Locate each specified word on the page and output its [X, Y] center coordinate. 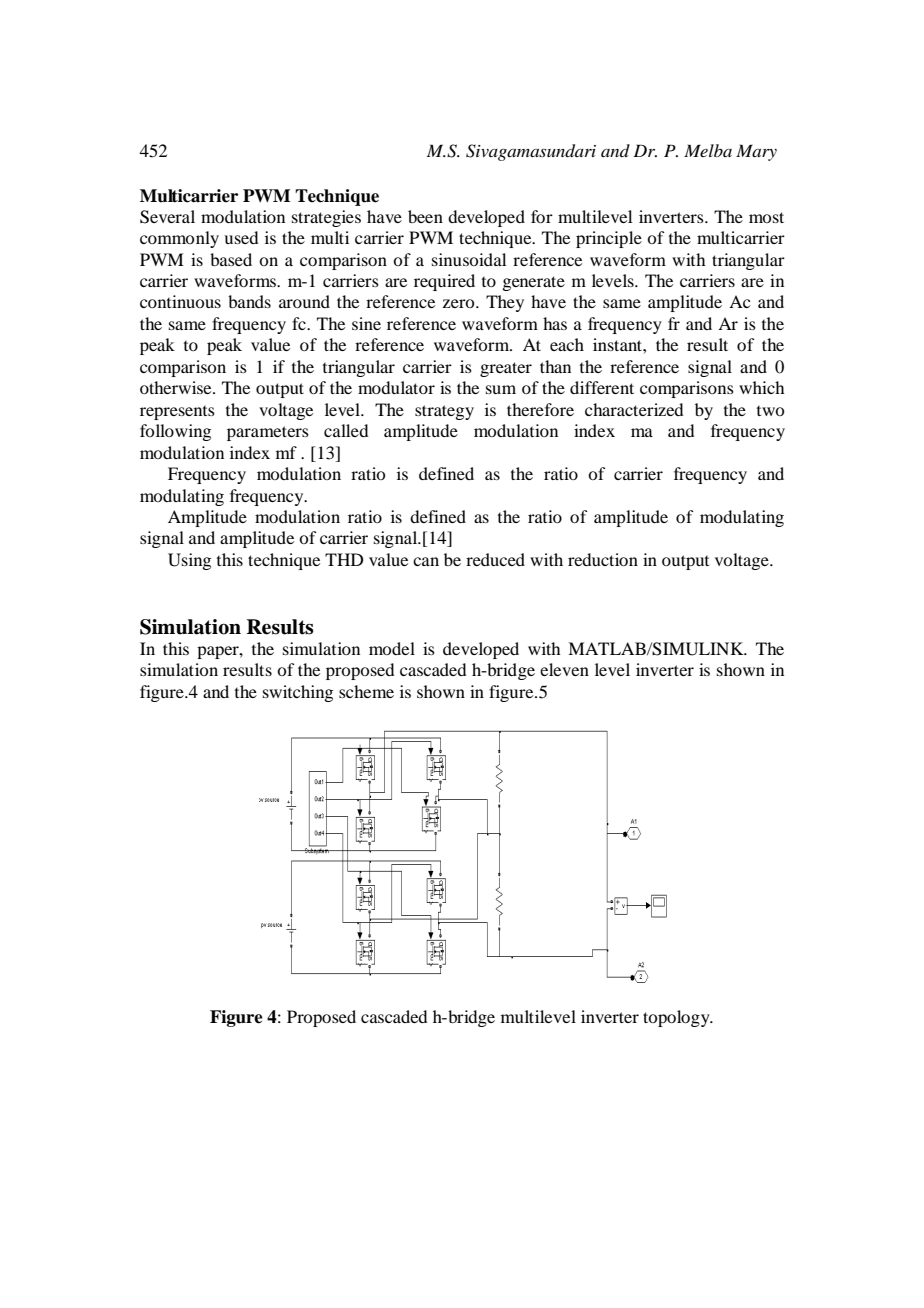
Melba [708, 150]
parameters [268, 433]
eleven [564, 669]
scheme [366, 691]
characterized [634, 409]
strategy [444, 412]
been [425, 216]
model [392, 648]
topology [677, 1018]
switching [298, 693]
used [241, 237]
